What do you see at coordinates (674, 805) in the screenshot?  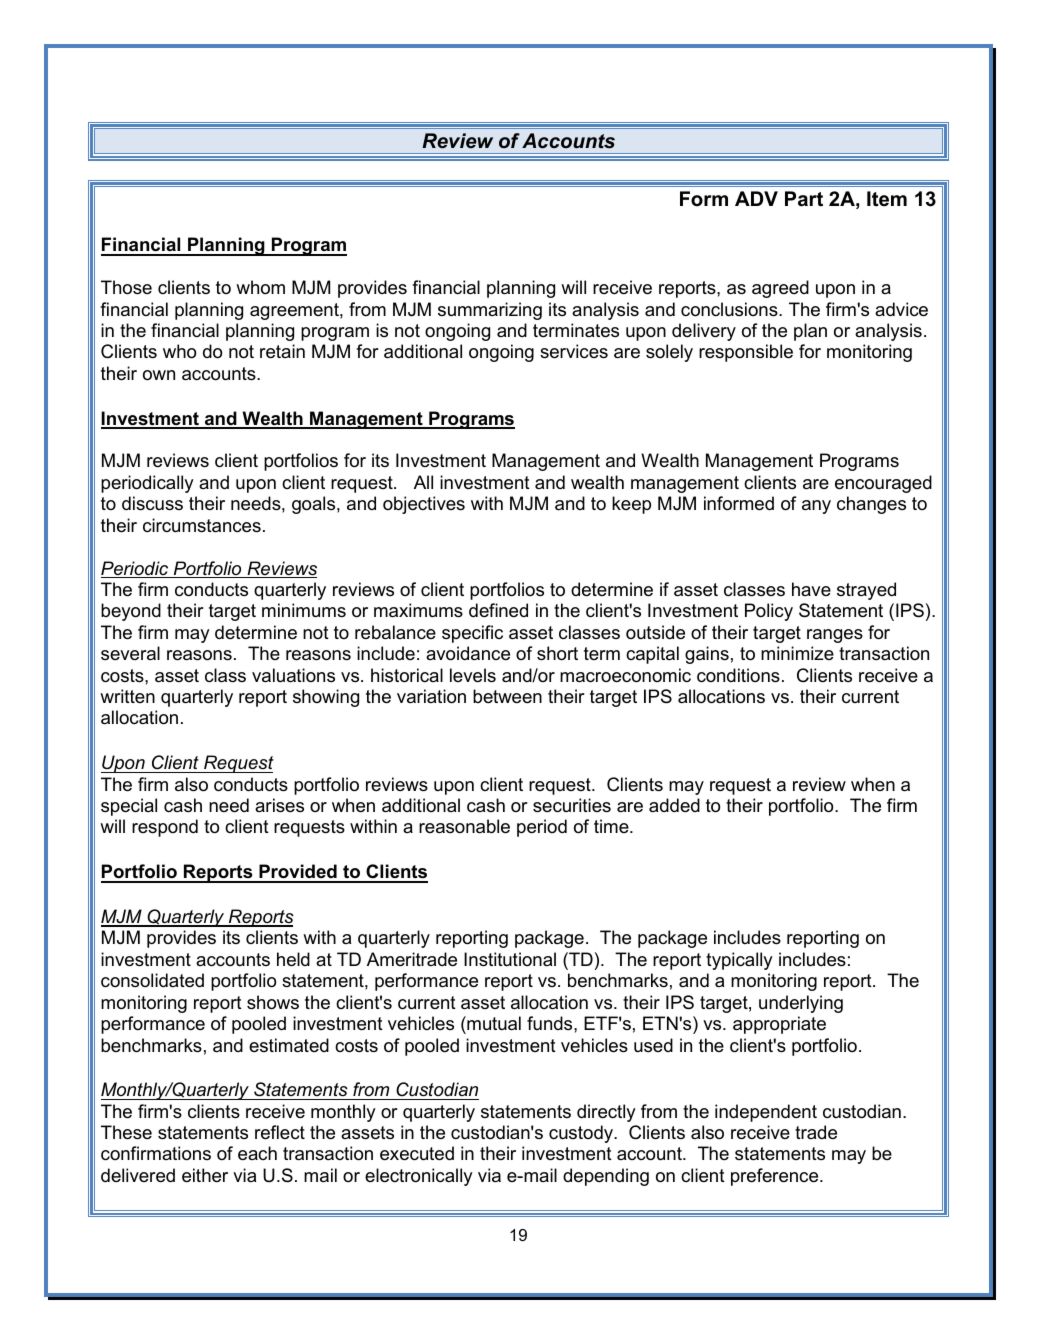 I see `added` at bounding box center [674, 805].
